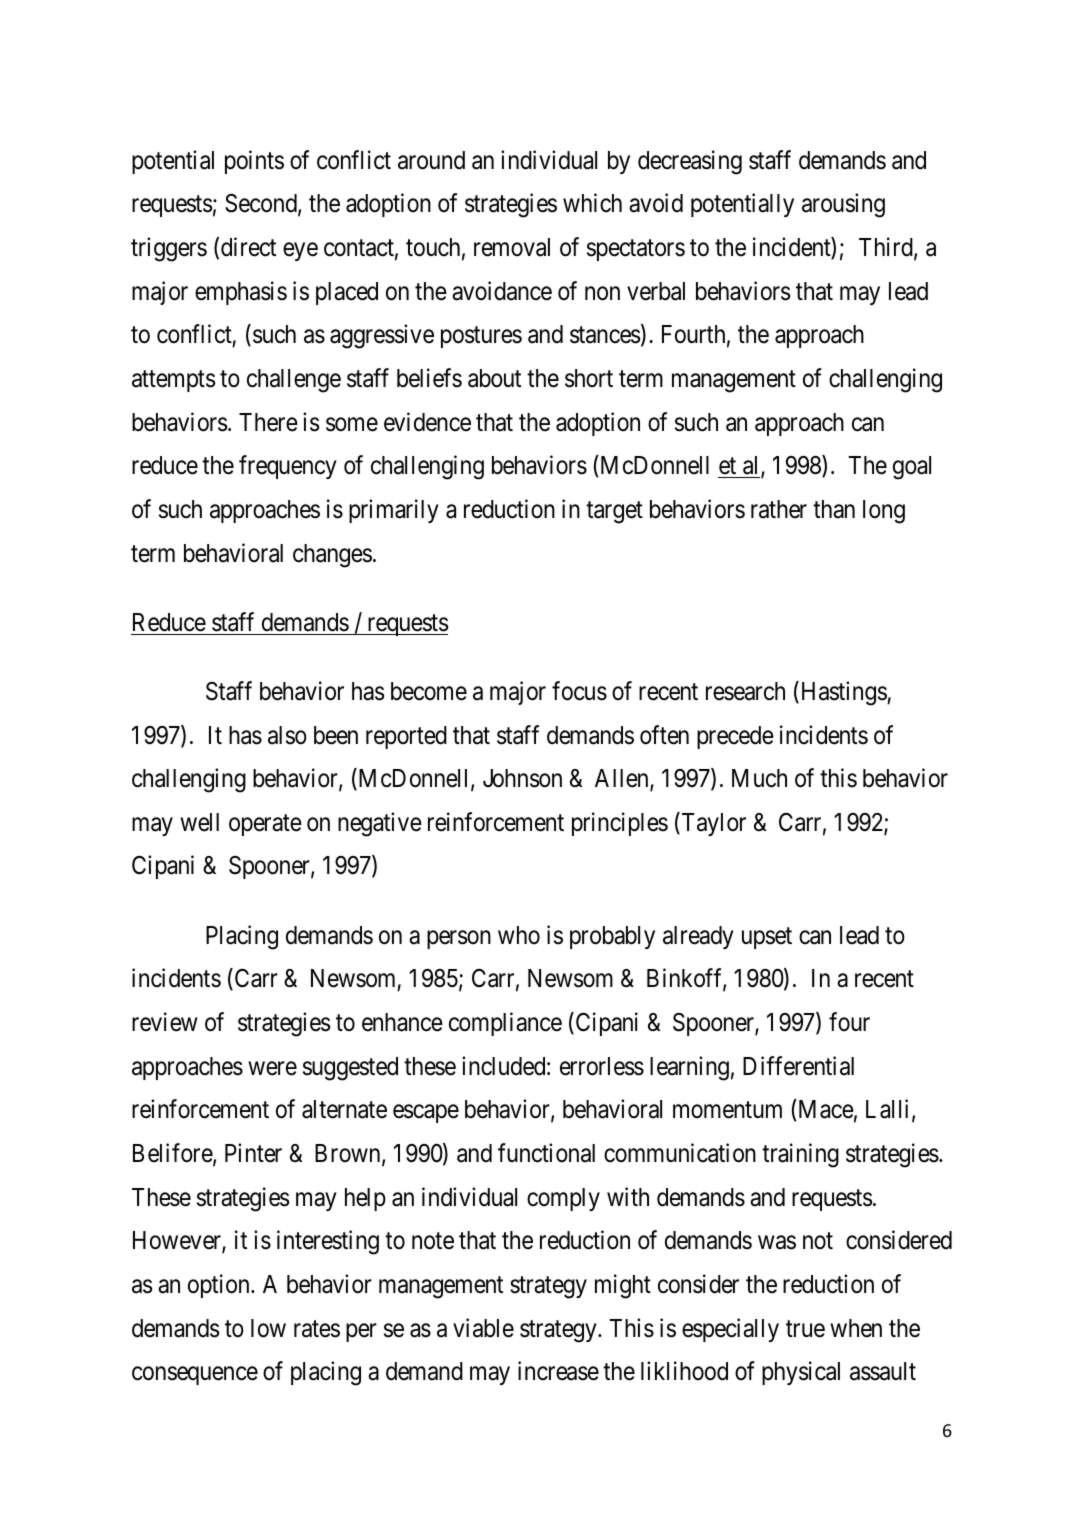  What do you see at coordinates (268, 1328) in the screenshot?
I see `low` at bounding box center [268, 1328].
